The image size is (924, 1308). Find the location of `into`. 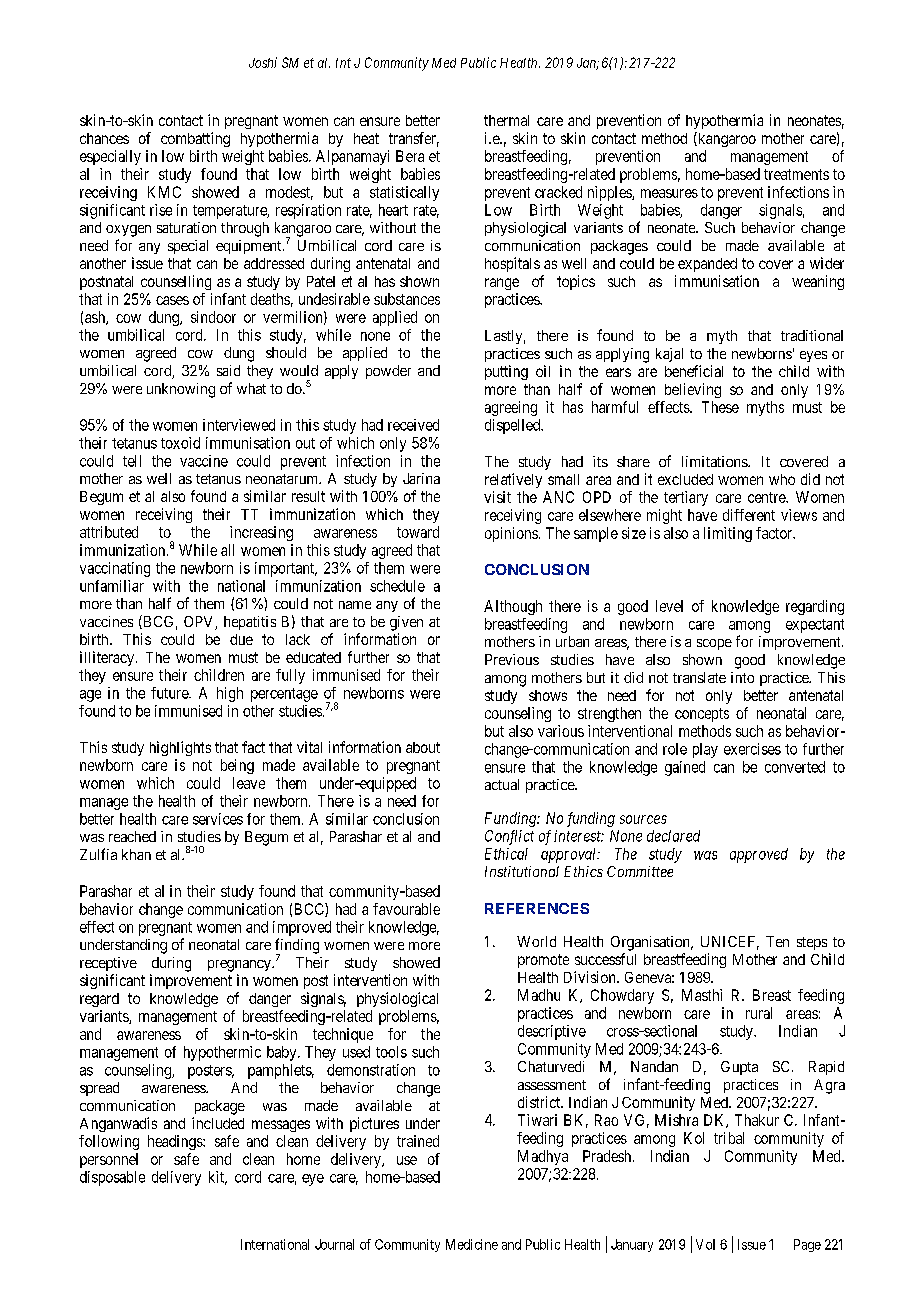

into is located at coordinates (742, 677).
